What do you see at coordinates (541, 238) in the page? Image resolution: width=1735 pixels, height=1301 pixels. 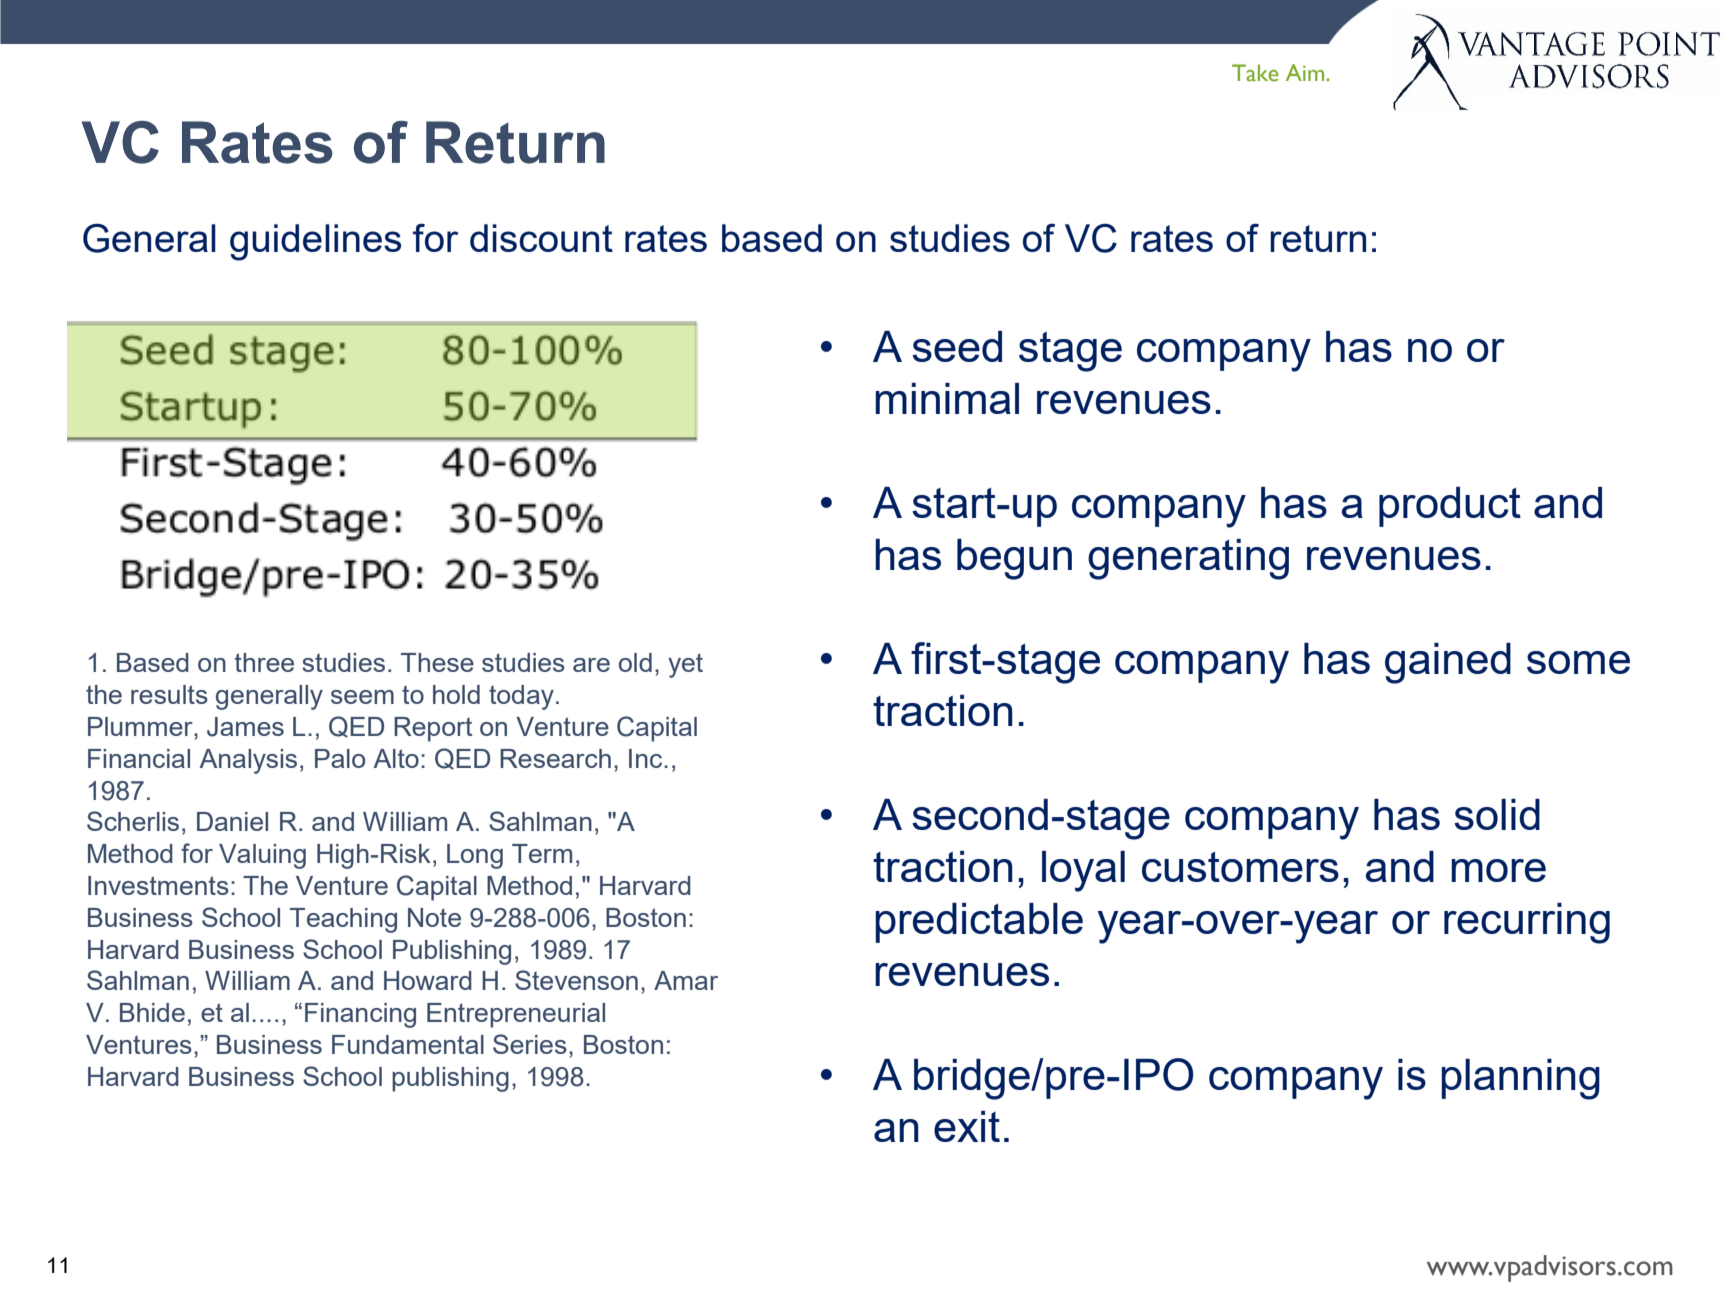 I see `discount` at bounding box center [541, 238].
